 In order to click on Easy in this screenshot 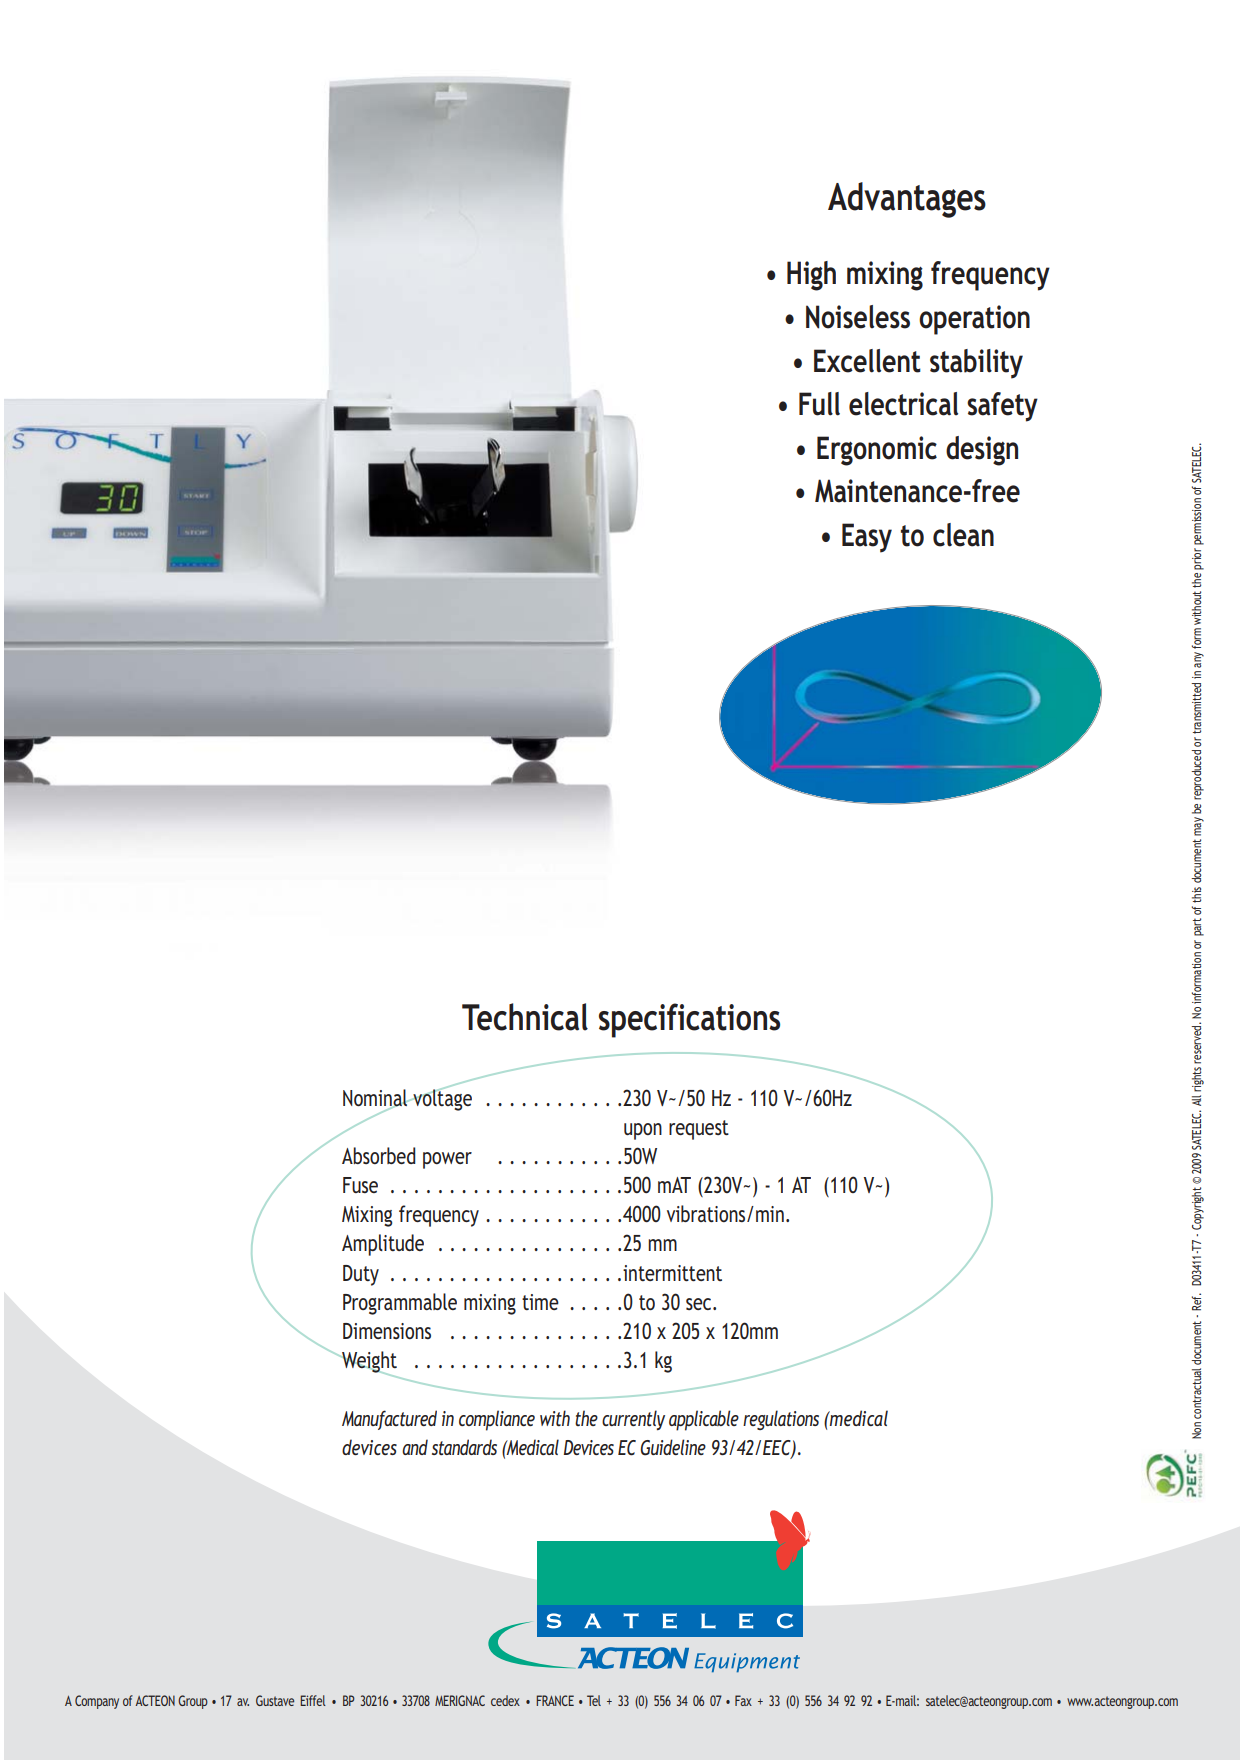, I will do `click(867, 538)`.
